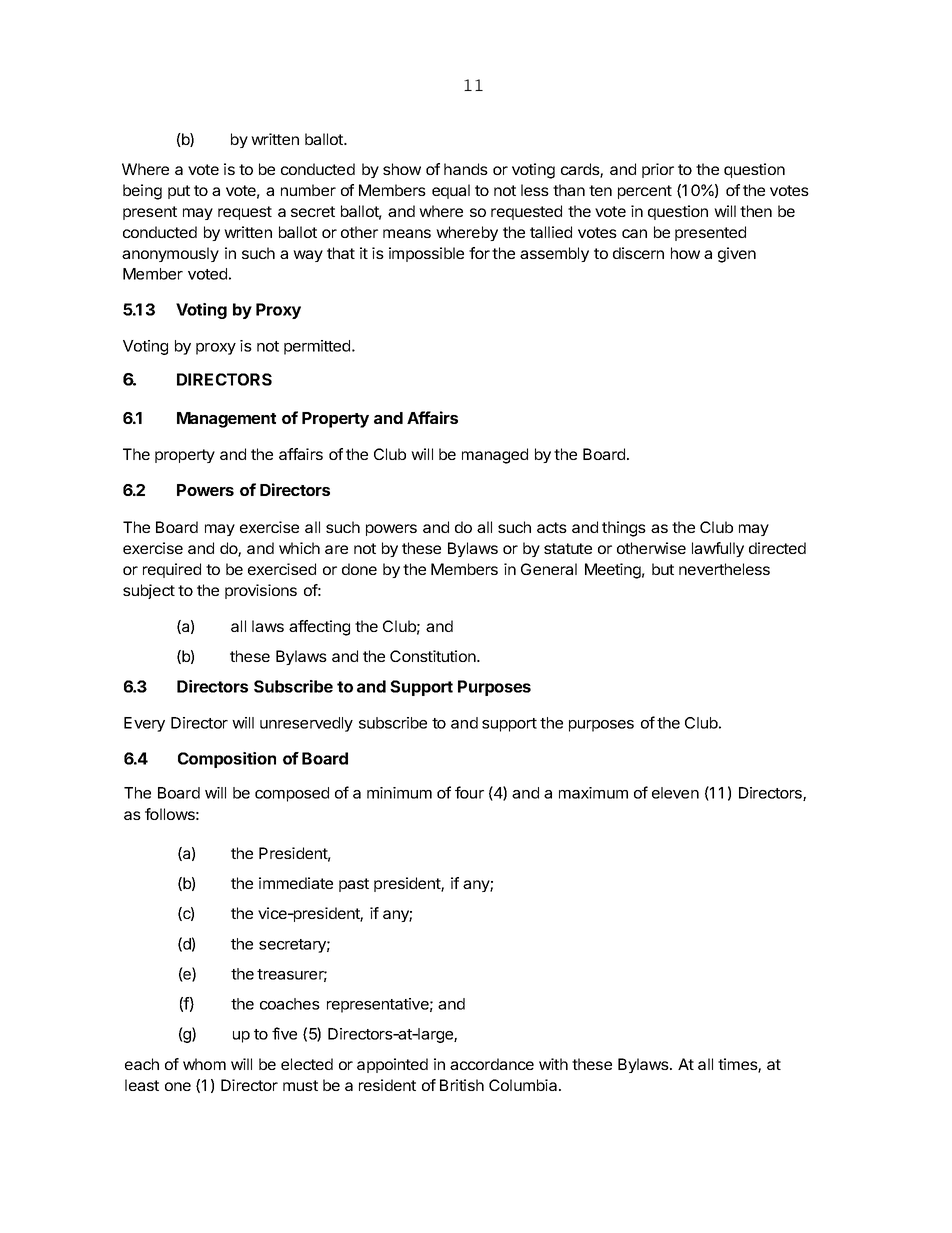  I want to click on provisions, so click(261, 591).
